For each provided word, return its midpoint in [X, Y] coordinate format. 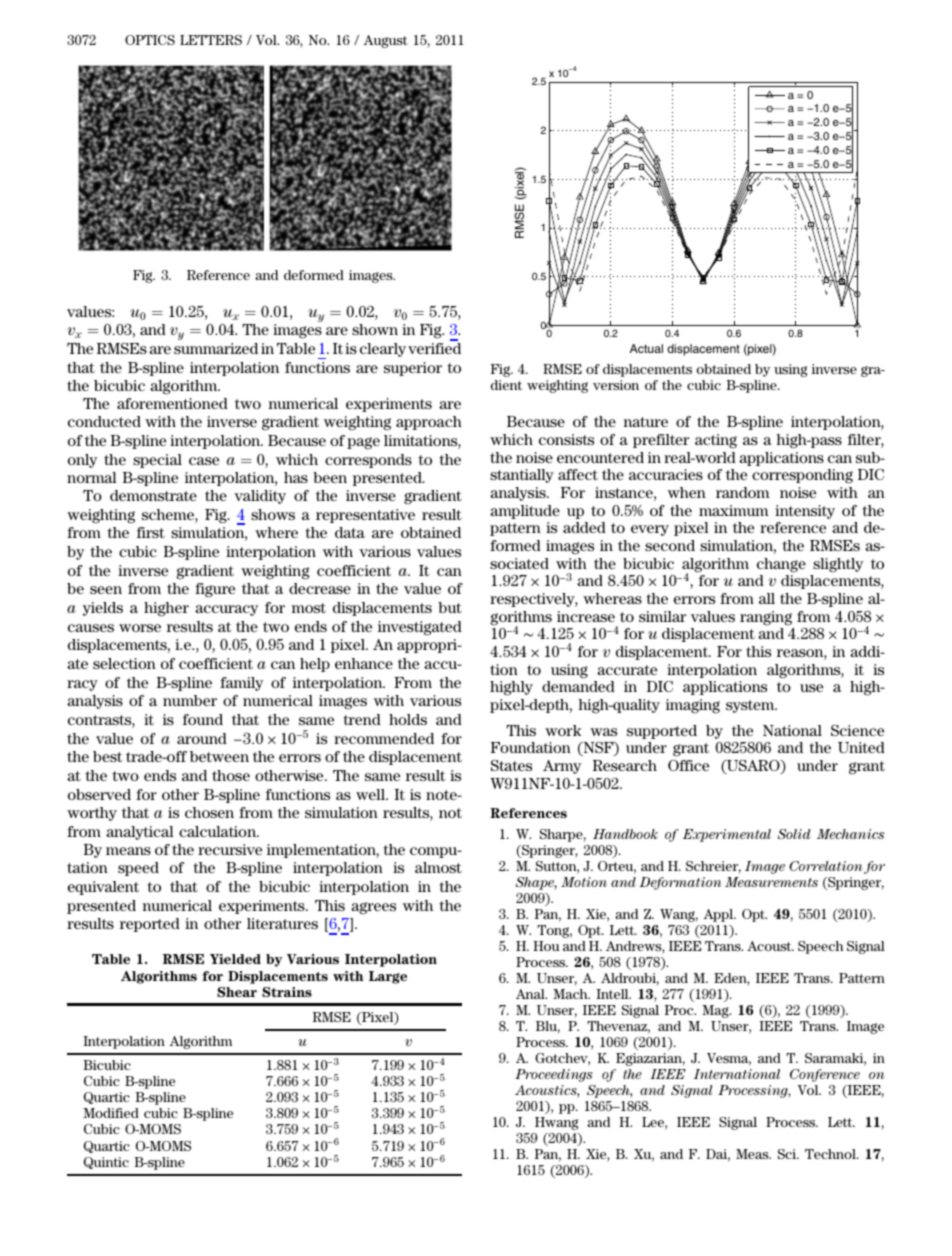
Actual [646, 348]
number [190, 700]
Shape [536, 883]
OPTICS [150, 40]
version [616, 385]
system [751, 706]
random [743, 492]
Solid [794, 834]
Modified [111, 1113]
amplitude [525, 512]
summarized [216, 348]
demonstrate [153, 495]
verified [434, 348]
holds [408, 719]
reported [150, 925]
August [385, 41]
